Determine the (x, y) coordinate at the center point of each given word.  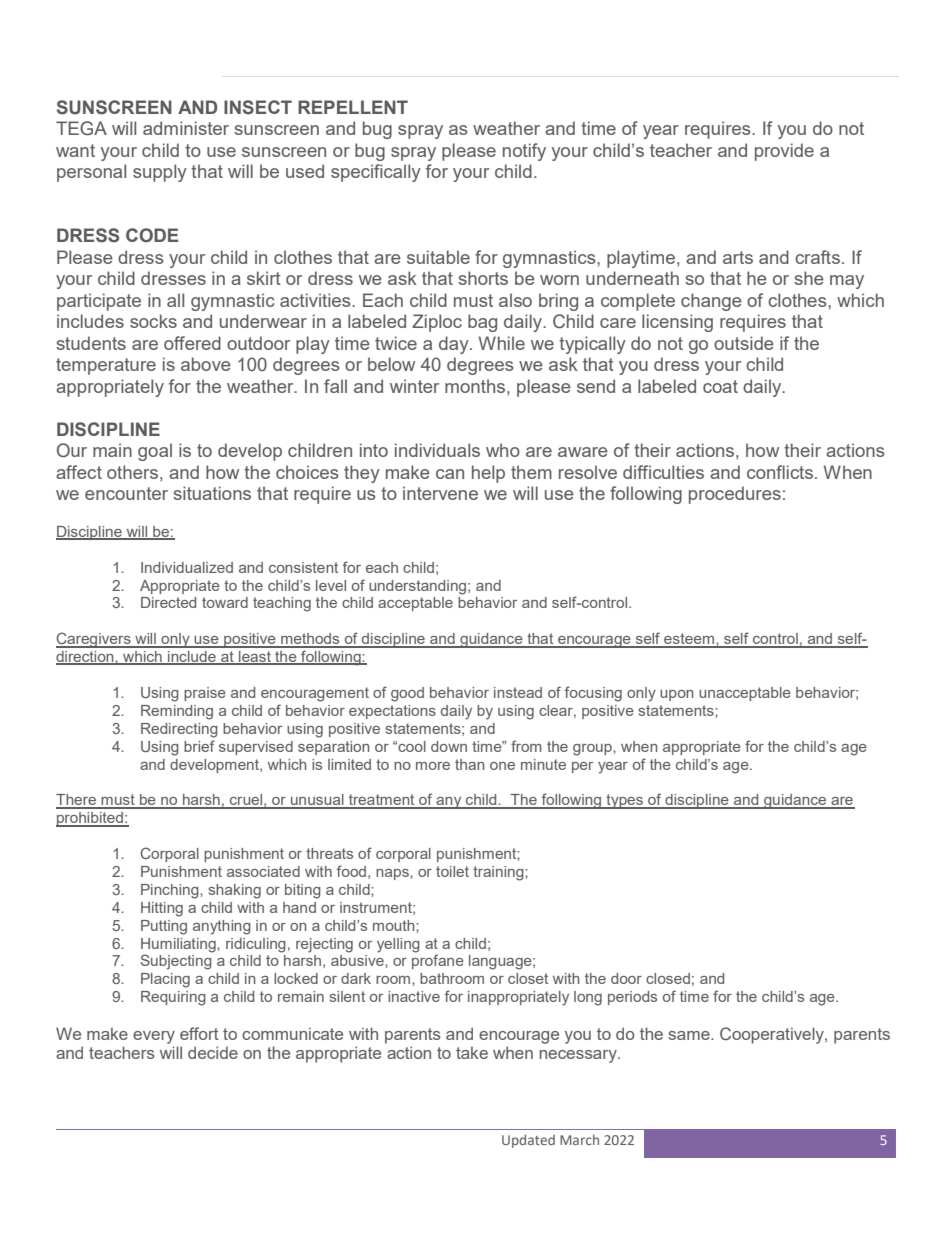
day (455, 345)
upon (676, 695)
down (449, 746)
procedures (735, 495)
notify (524, 152)
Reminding (177, 712)
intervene (440, 493)
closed (668, 978)
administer (186, 128)
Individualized (187, 567)
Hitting (162, 909)
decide (213, 1052)
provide (784, 152)
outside (744, 343)
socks (153, 321)
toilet (452, 871)
